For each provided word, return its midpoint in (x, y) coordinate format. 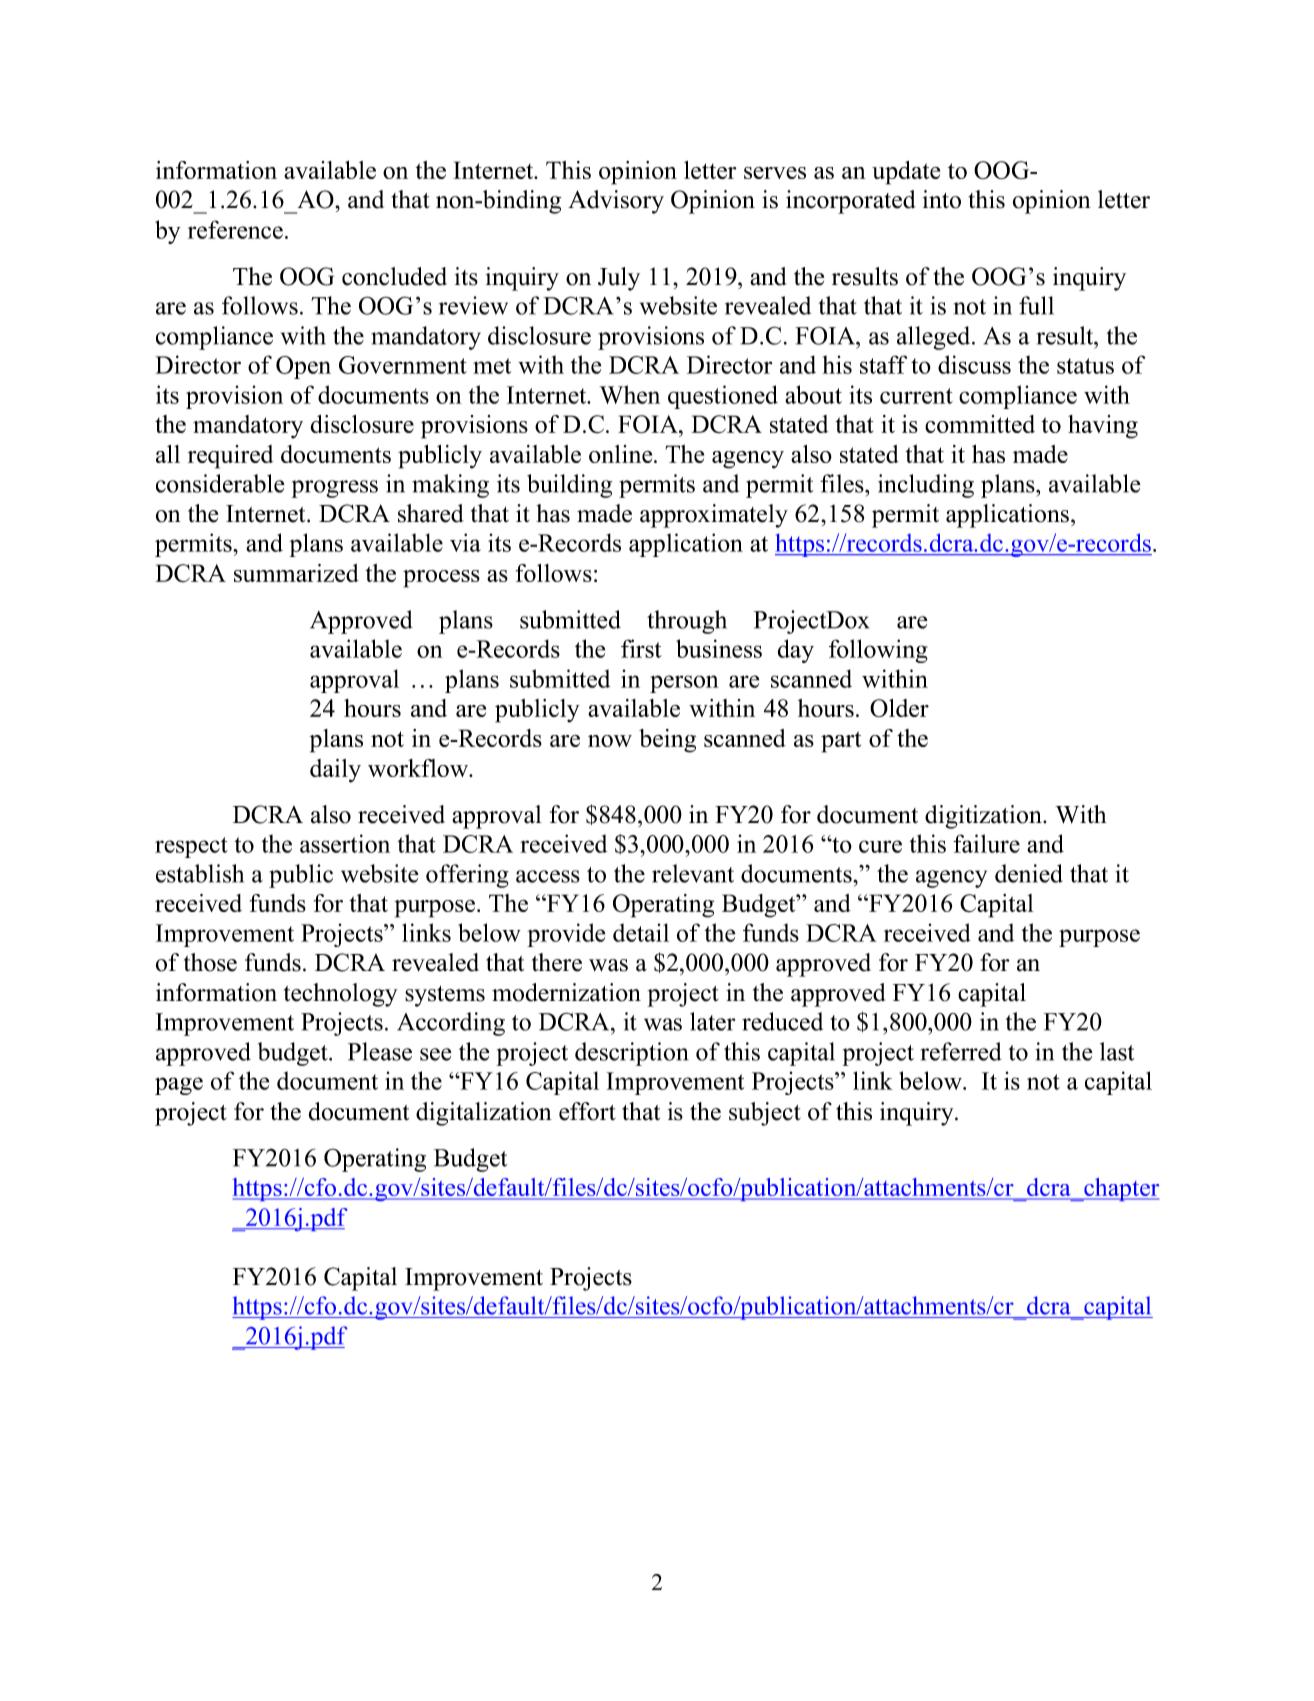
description (631, 1054)
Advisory (616, 202)
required (230, 457)
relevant (693, 873)
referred (961, 1051)
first (641, 648)
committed (980, 424)
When (629, 394)
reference (235, 229)
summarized (296, 573)
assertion (345, 843)
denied (1029, 873)
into (942, 199)
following (878, 651)
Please (380, 1051)
